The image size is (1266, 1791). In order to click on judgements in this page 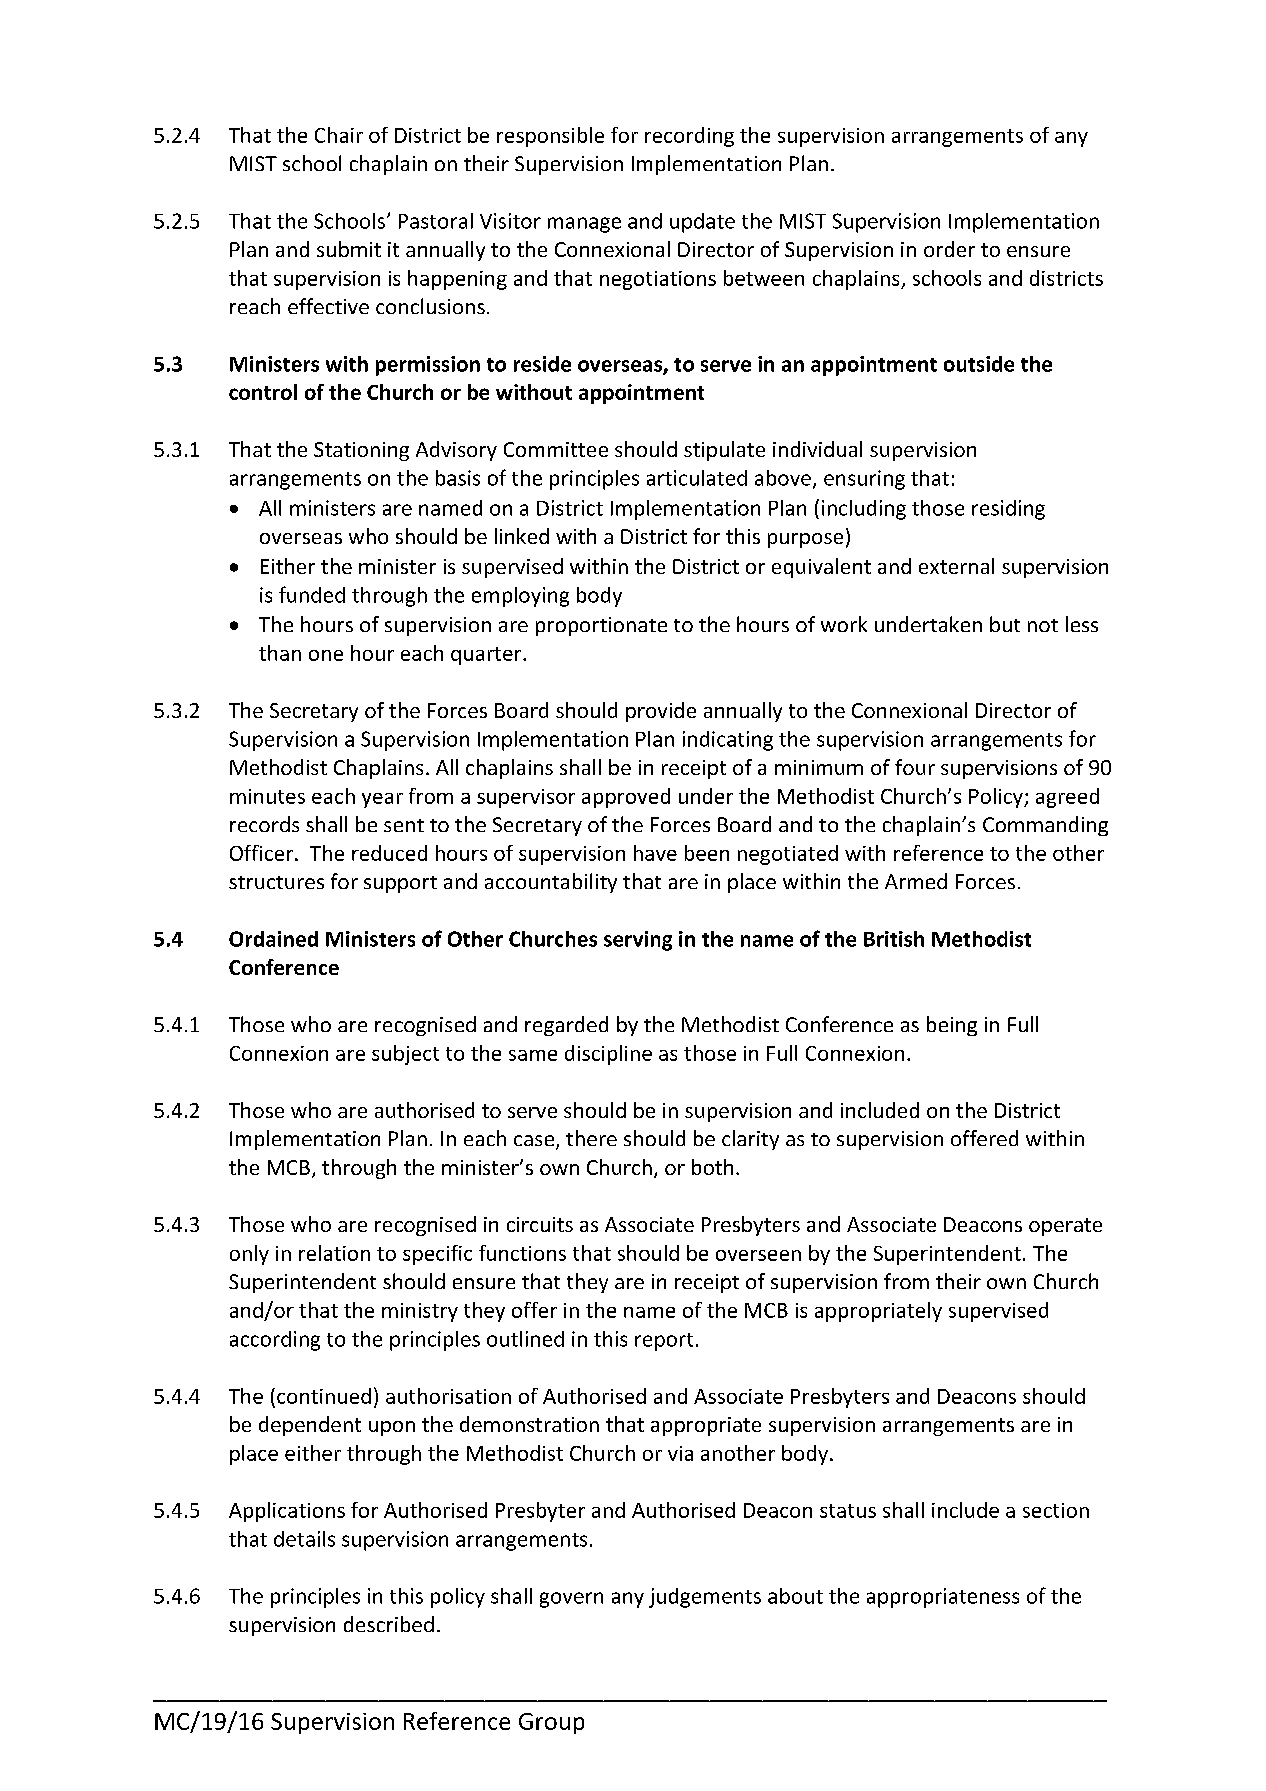, I will do `click(705, 1598)`.
